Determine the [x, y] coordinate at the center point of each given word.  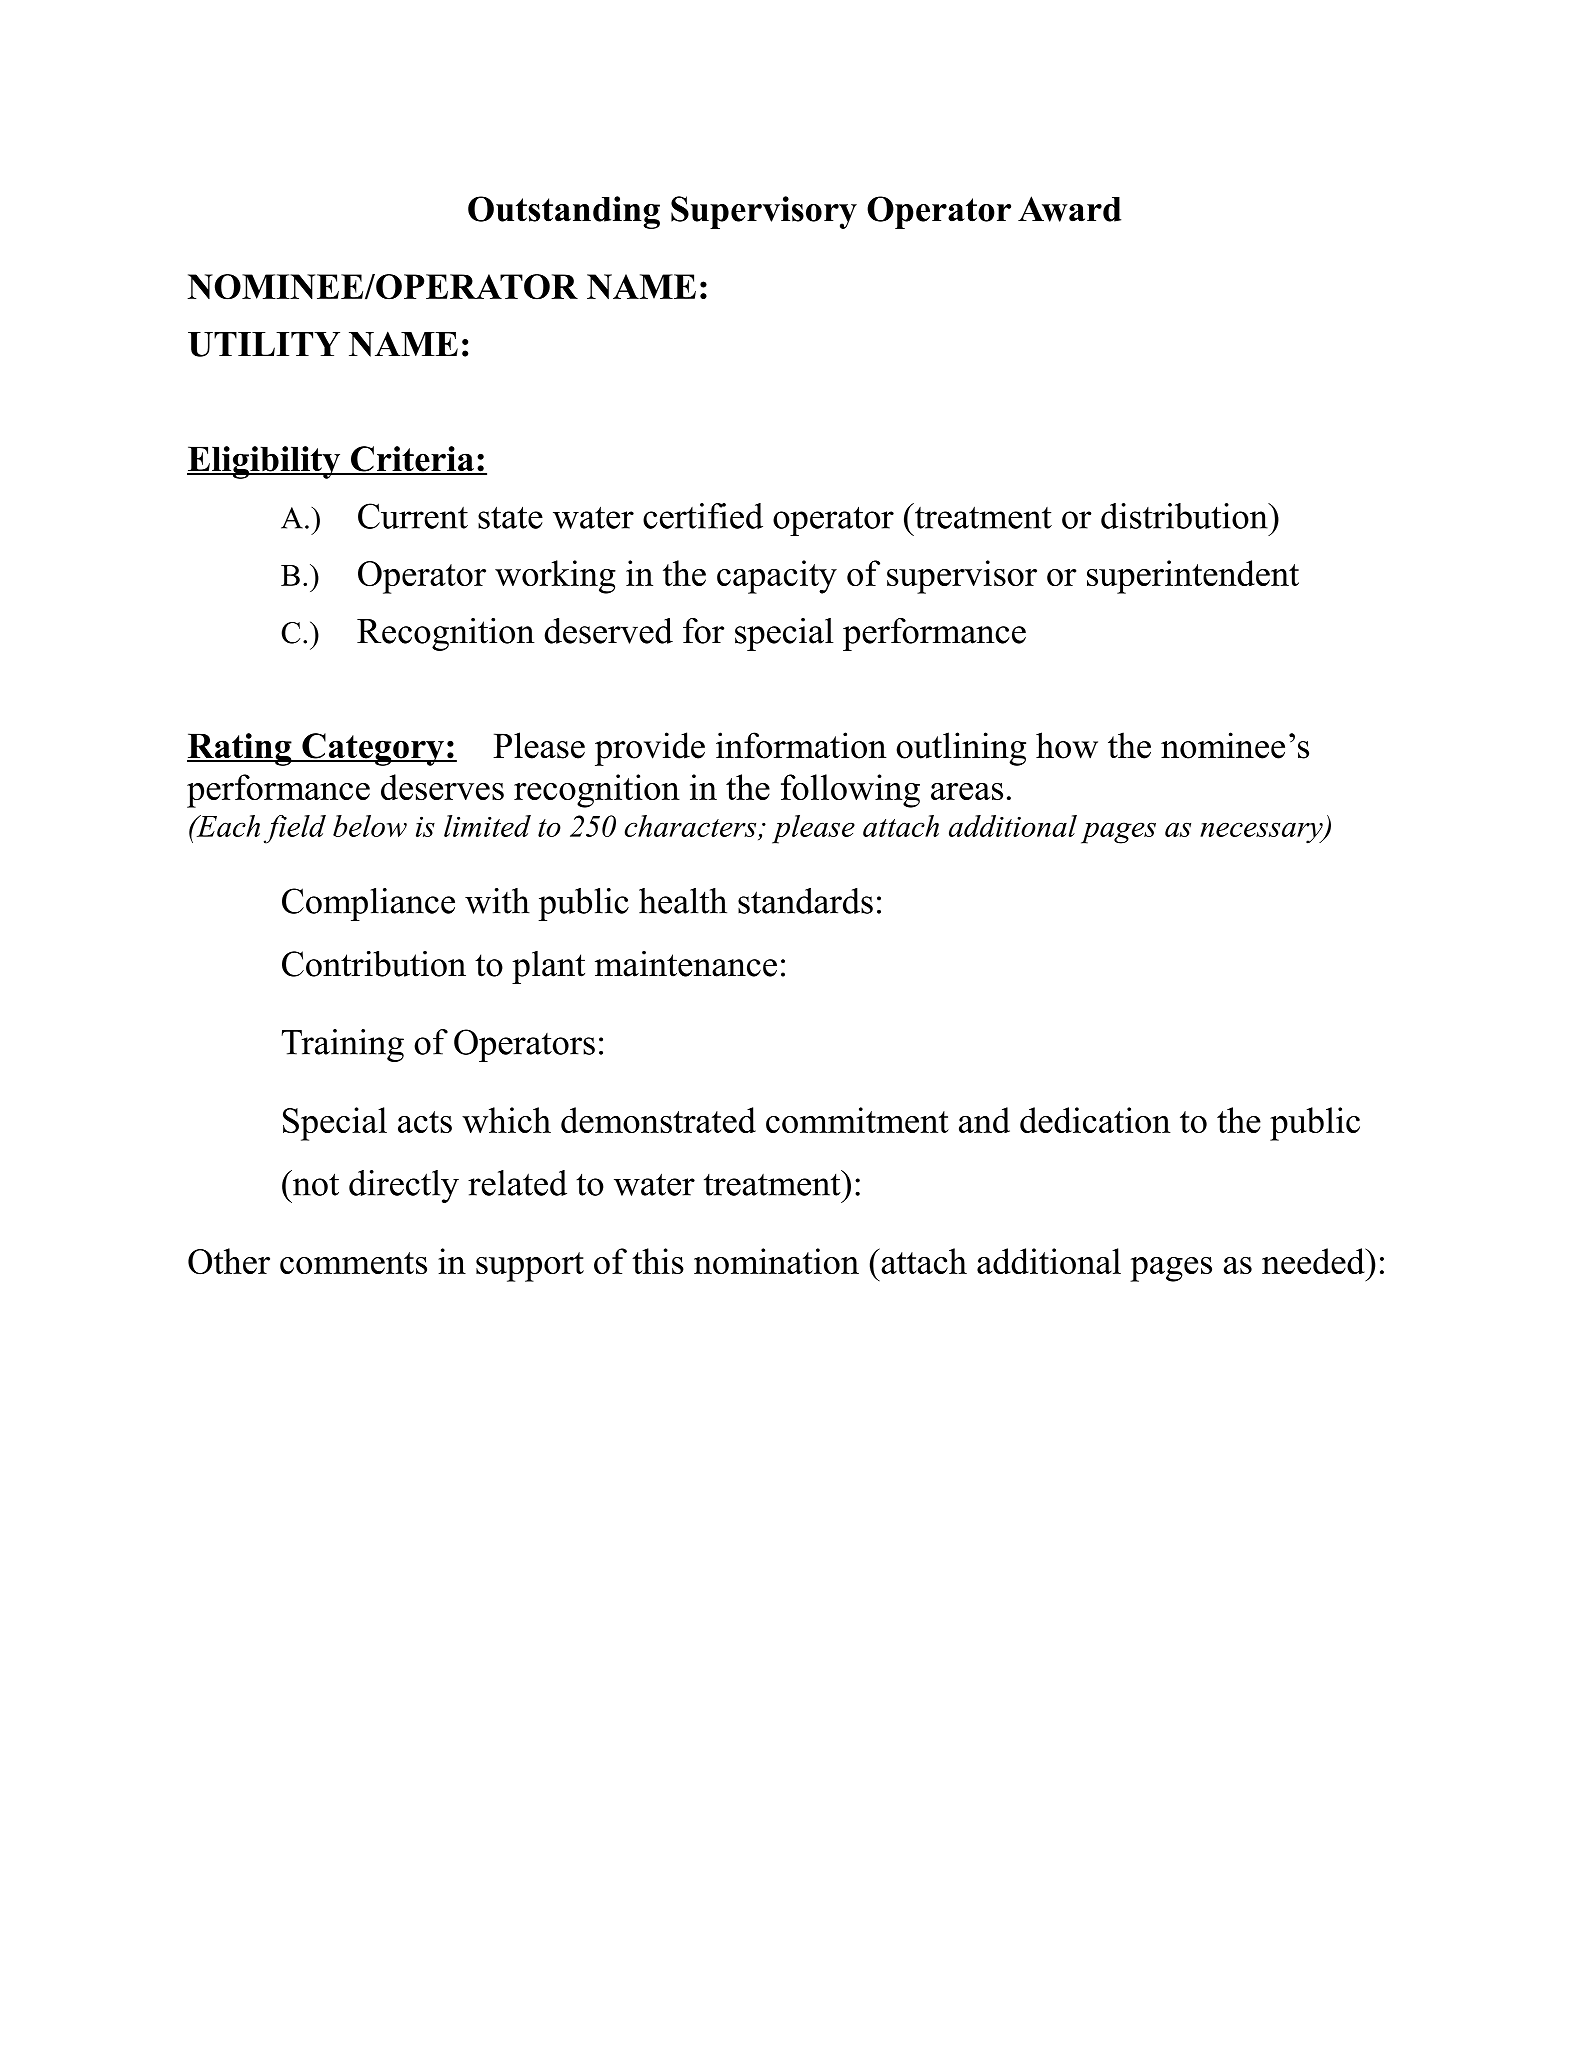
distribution [1185, 516]
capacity [777, 577]
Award [1069, 209]
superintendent [1193, 577]
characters [690, 826]
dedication [1095, 1120]
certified [703, 516]
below [370, 826]
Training [343, 1045]
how [1067, 745]
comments [353, 1263]
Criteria [412, 460]
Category [373, 749]
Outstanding [564, 212]
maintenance [686, 964]
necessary [1262, 833]
